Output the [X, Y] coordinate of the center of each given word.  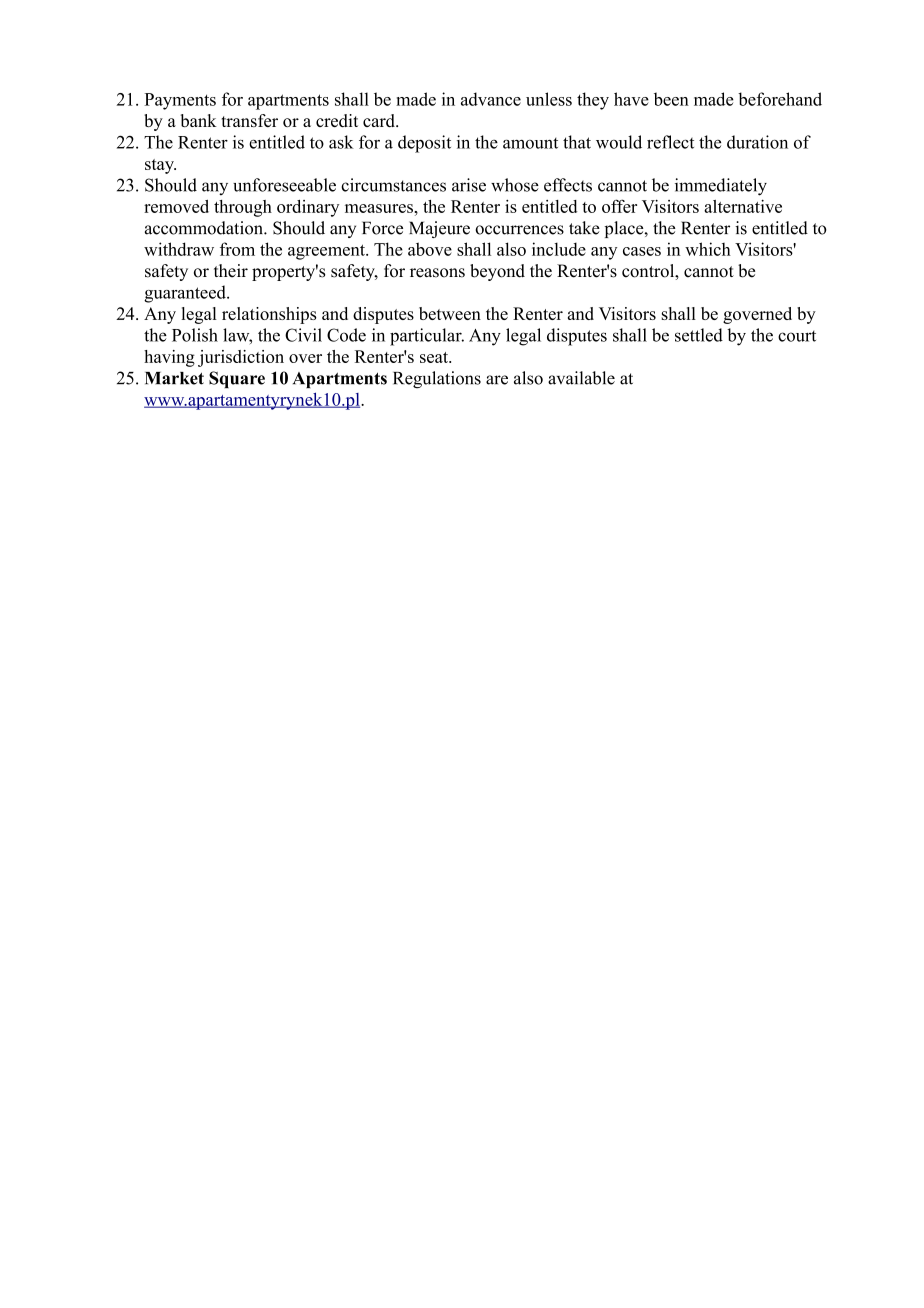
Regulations [437, 380]
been [671, 99]
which [708, 249]
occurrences [519, 230]
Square [237, 379]
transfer [250, 120]
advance [491, 99]
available [581, 378]
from [237, 249]
